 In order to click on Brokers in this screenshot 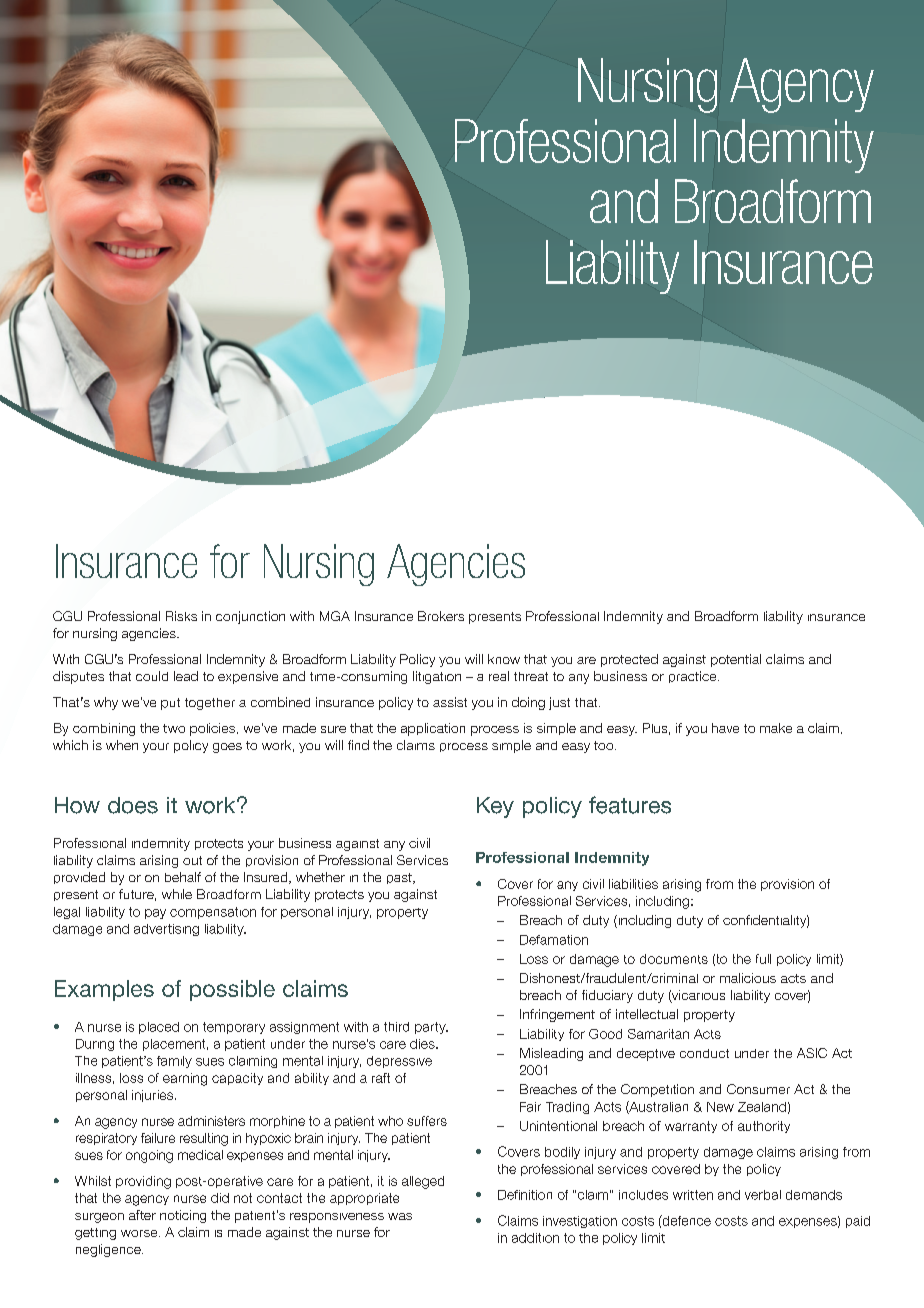, I will do `click(441, 616)`.
